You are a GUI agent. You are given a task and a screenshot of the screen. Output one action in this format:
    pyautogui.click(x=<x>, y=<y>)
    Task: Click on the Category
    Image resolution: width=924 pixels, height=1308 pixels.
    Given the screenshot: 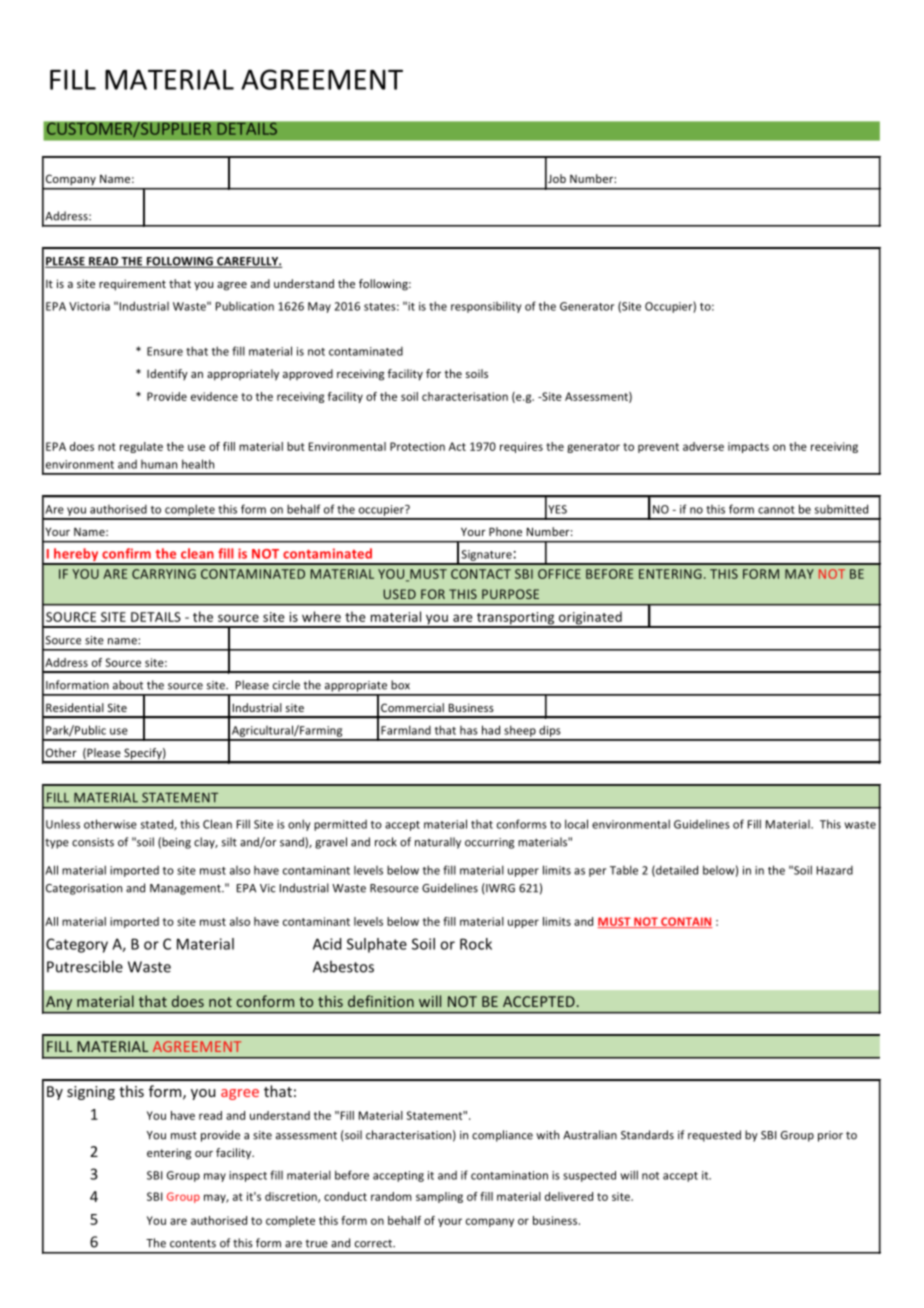 What is the action you would take?
    pyautogui.click(x=77, y=945)
